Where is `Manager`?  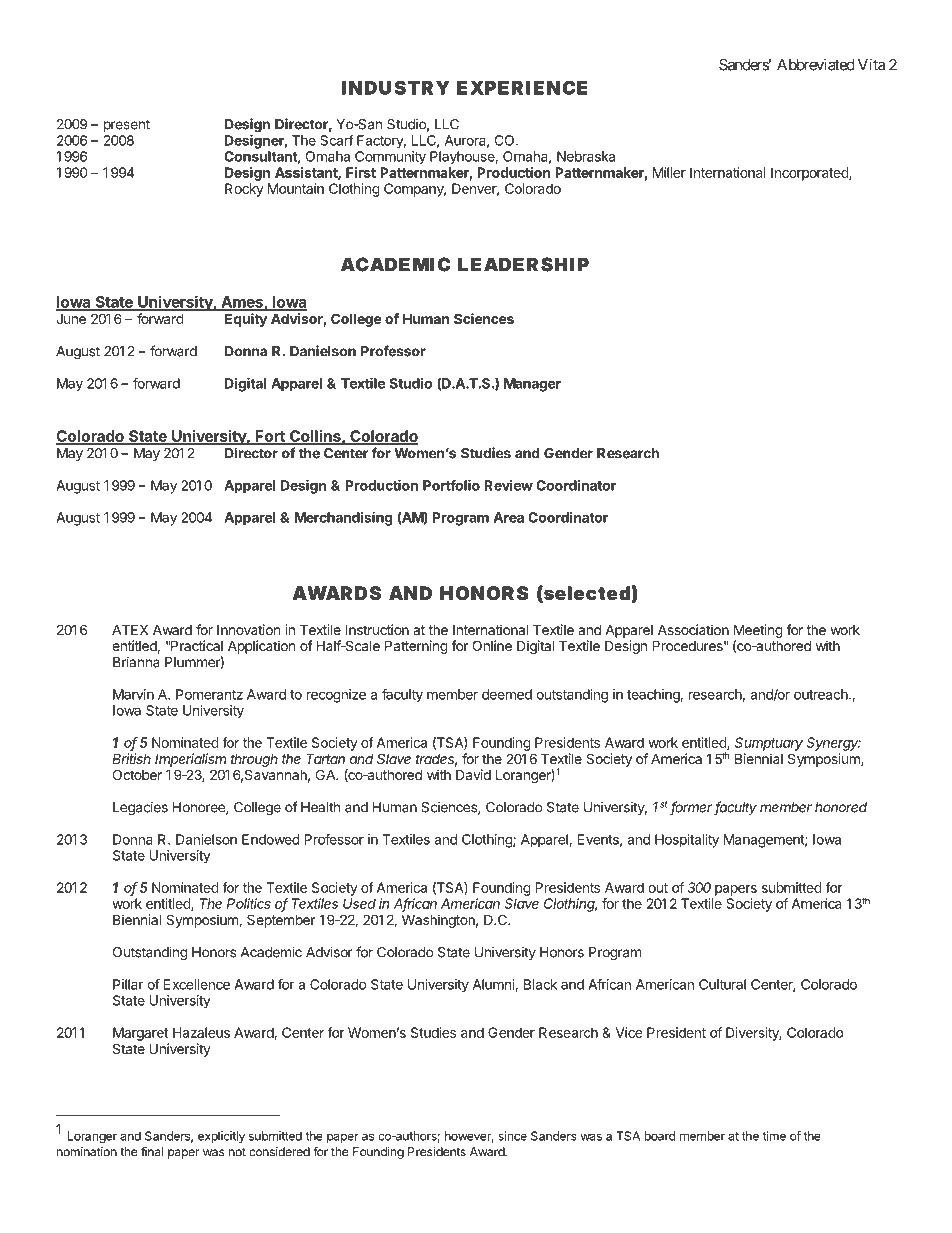
Manager is located at coordinates (532, 385).
